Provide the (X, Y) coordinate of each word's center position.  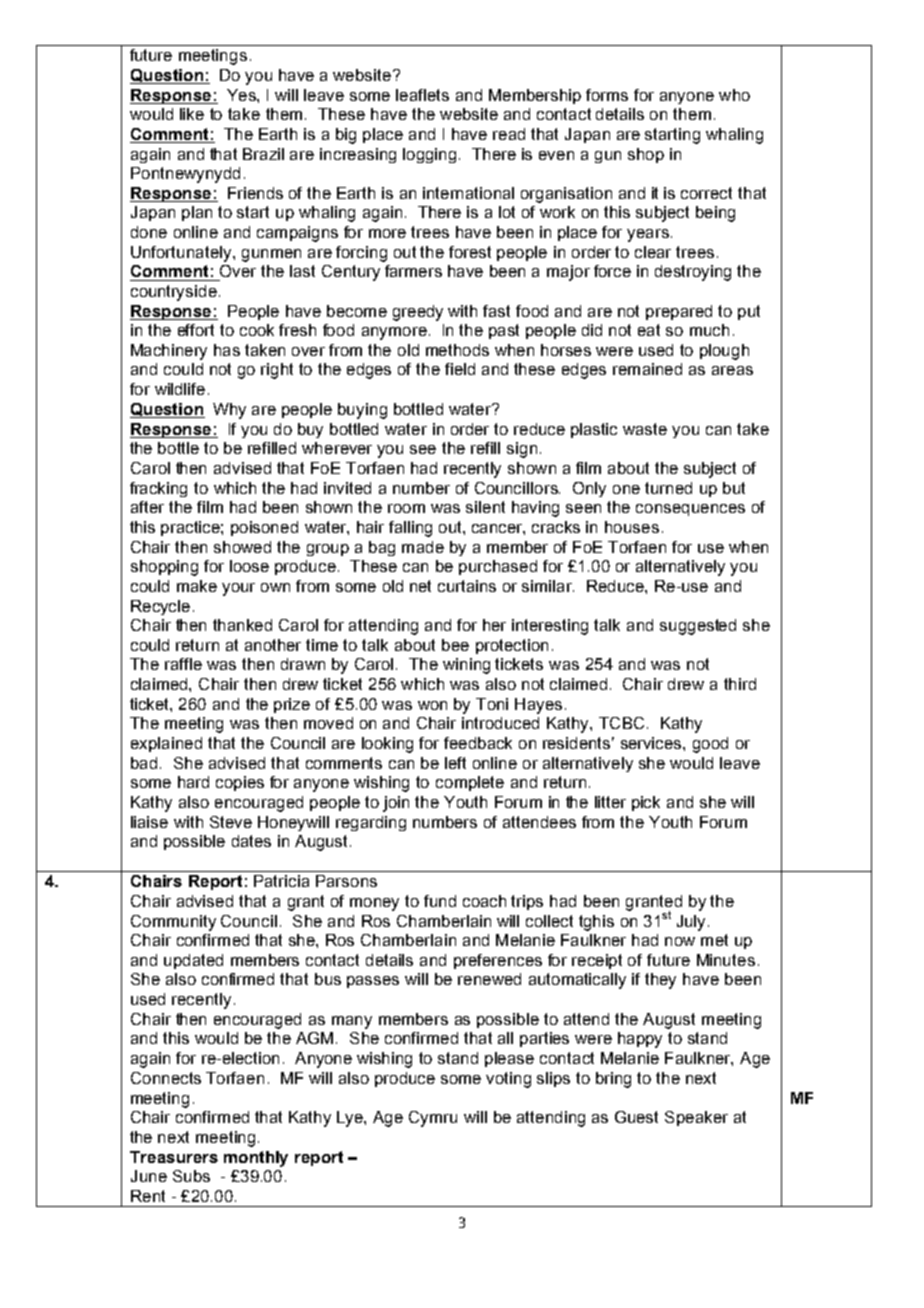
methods (457, 350)
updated (193, 961)
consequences (690, 510)
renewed (489, 979)
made (423, 547)
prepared (679, 312)
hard (193, 782)
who (734, 95)
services (652, 743)
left (455, 763)
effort (196, 330)
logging (429, 155)
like (192, 114)
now (680, 941)
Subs (191, 1176)
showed (242, 547)
